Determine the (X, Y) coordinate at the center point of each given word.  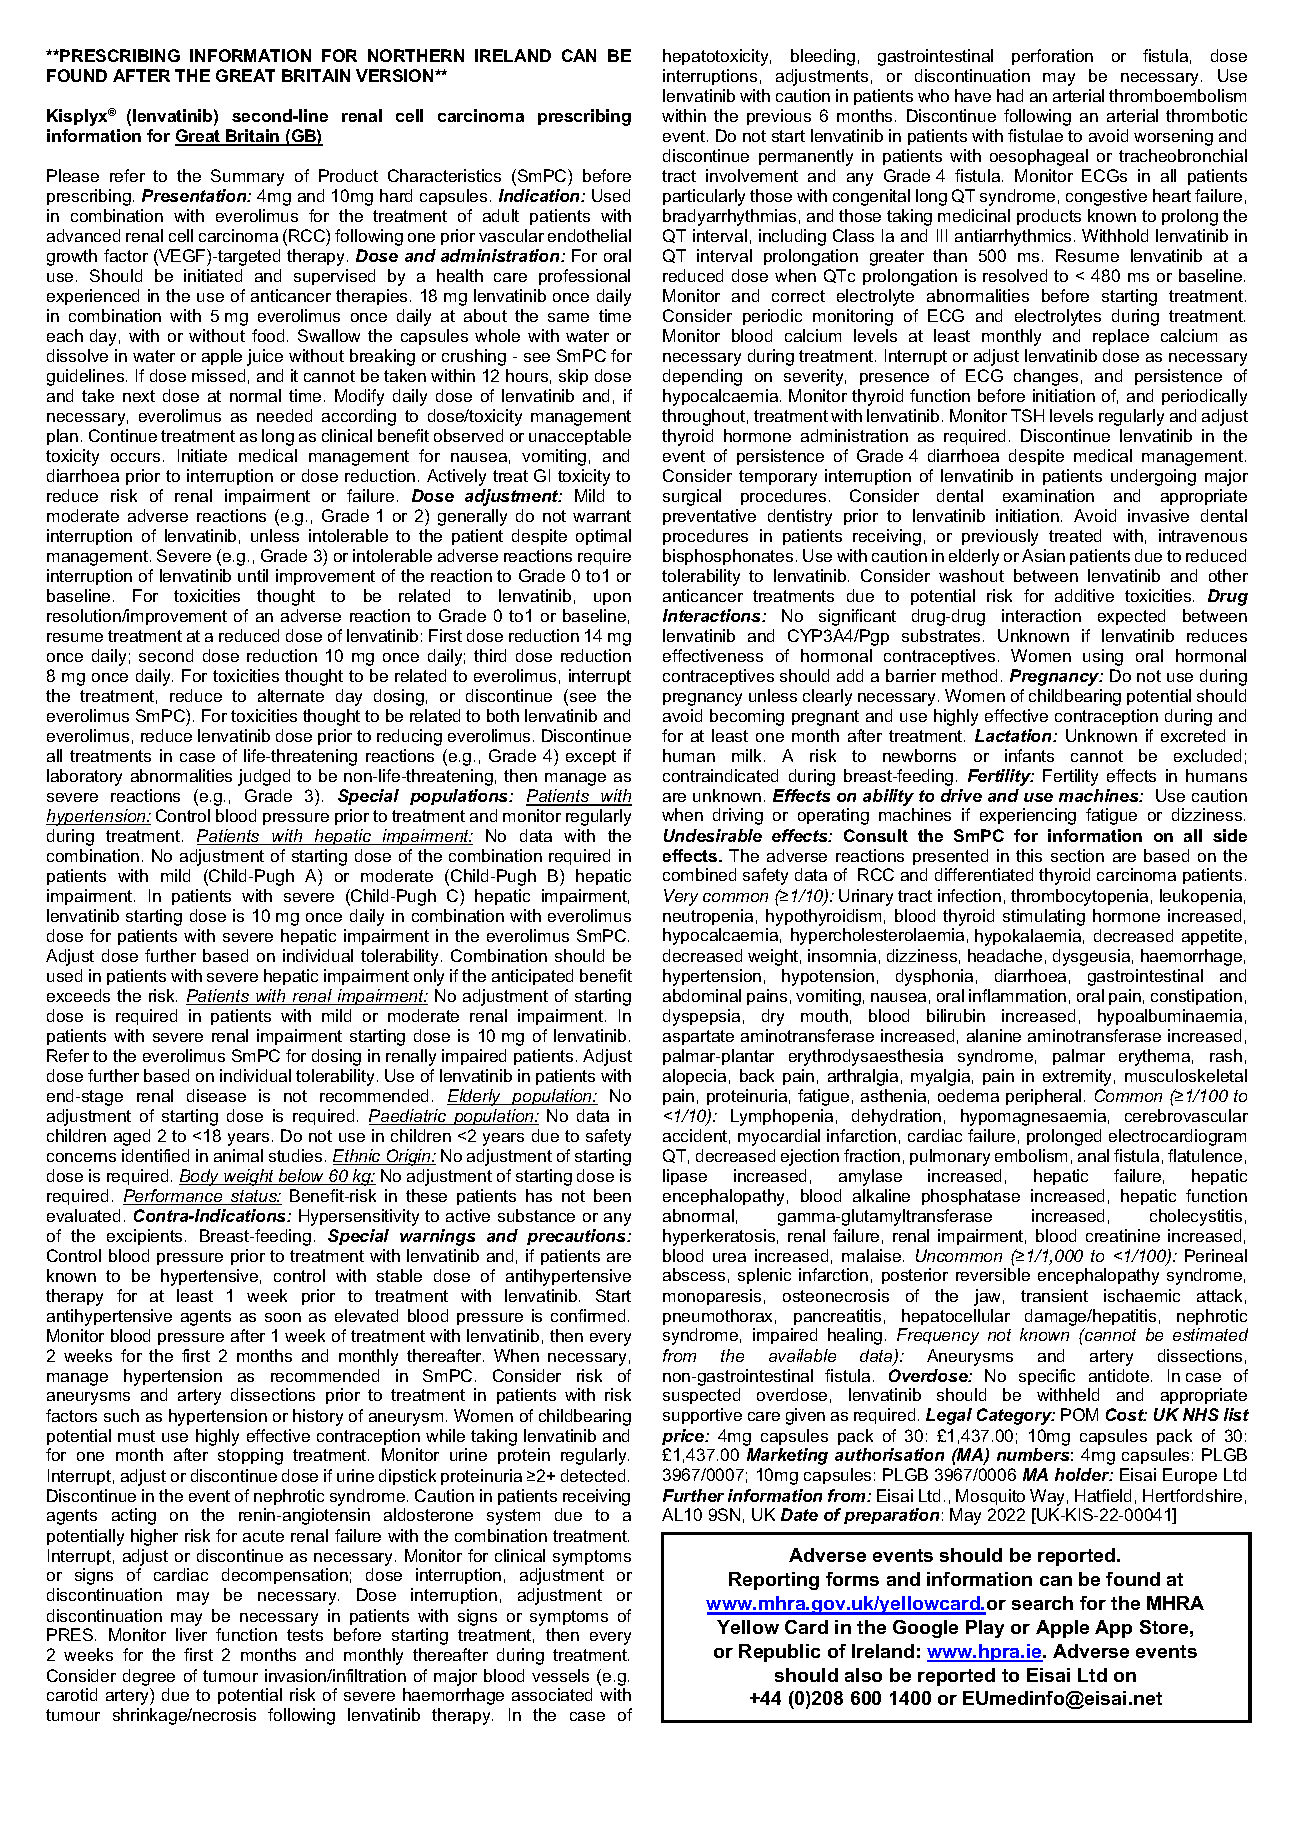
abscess (694, 1274)
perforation (1052, 57)
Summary (247, 177)
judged (264, 777)
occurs (135, 457)
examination (1048, 495)
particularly (704, 197)
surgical (692, 497)
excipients (146, 1237)
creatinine (1123, 1235)
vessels (560, 1675)
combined (699, 874)
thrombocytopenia (1079, 897)
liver (191, 1634)
